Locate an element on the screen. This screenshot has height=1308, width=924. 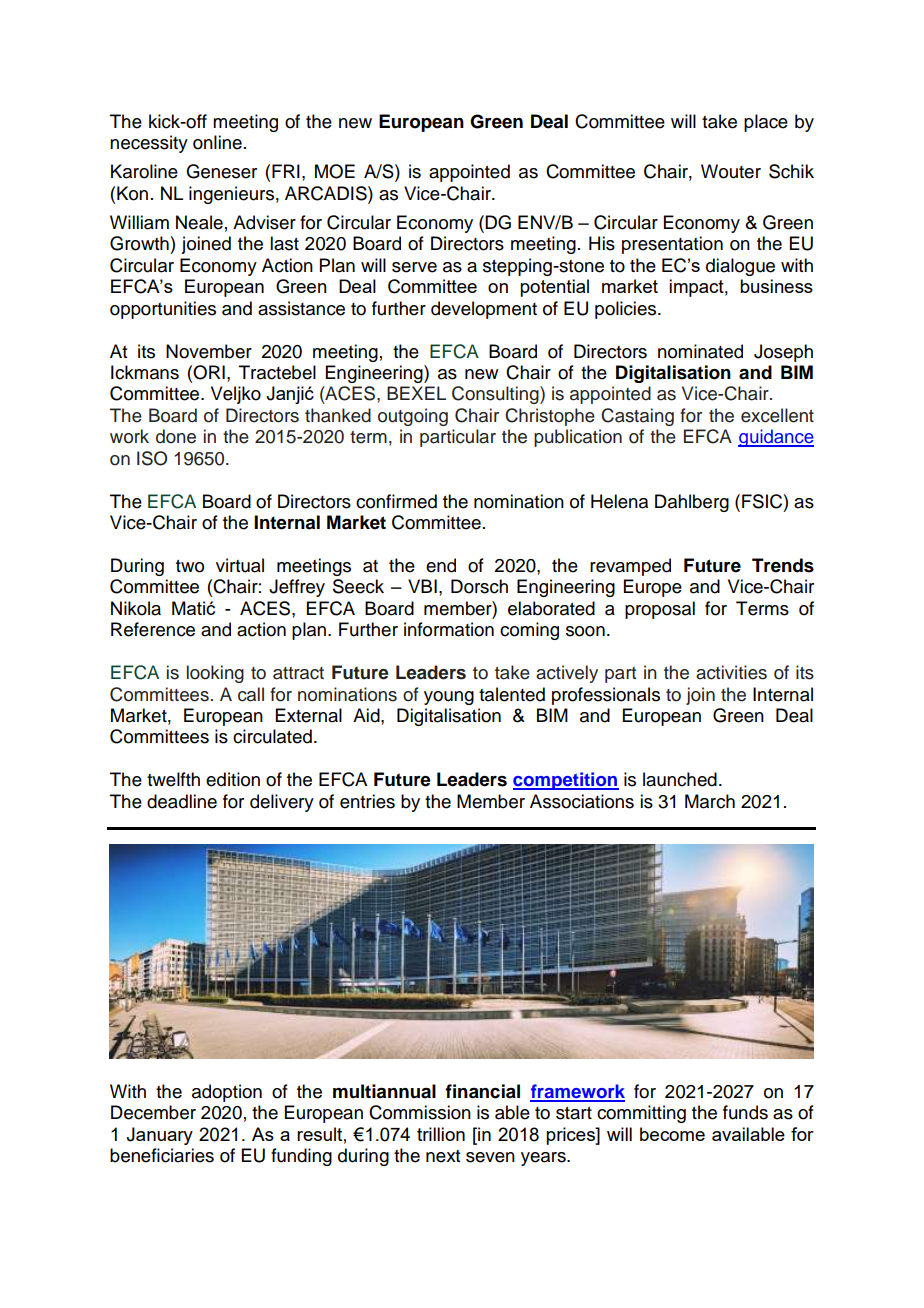
MOE is located at coordinates (335, 171).
